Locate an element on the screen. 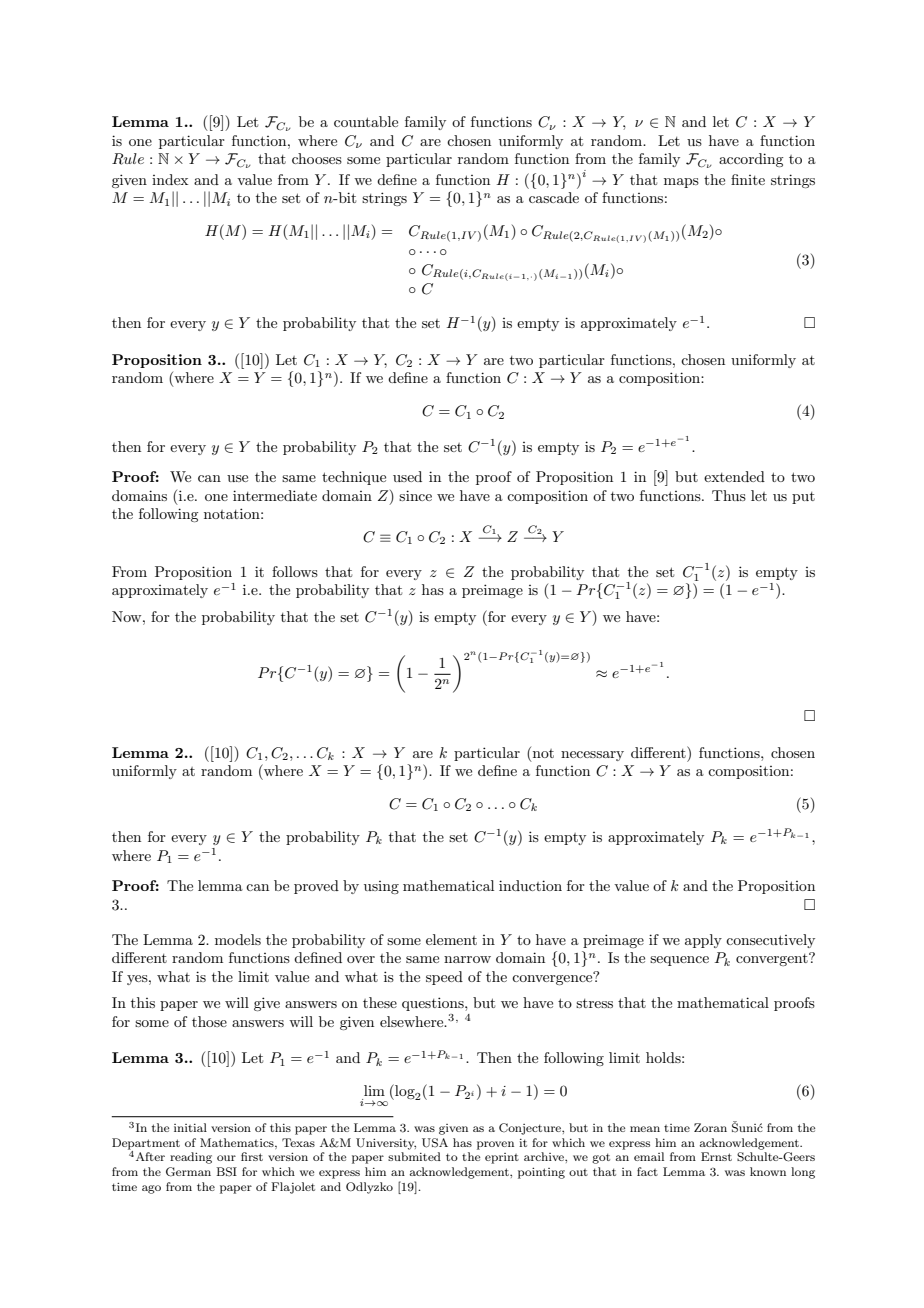 This screenshot has width=924, height=1308. proven is located at coordinates (495, 1145).
